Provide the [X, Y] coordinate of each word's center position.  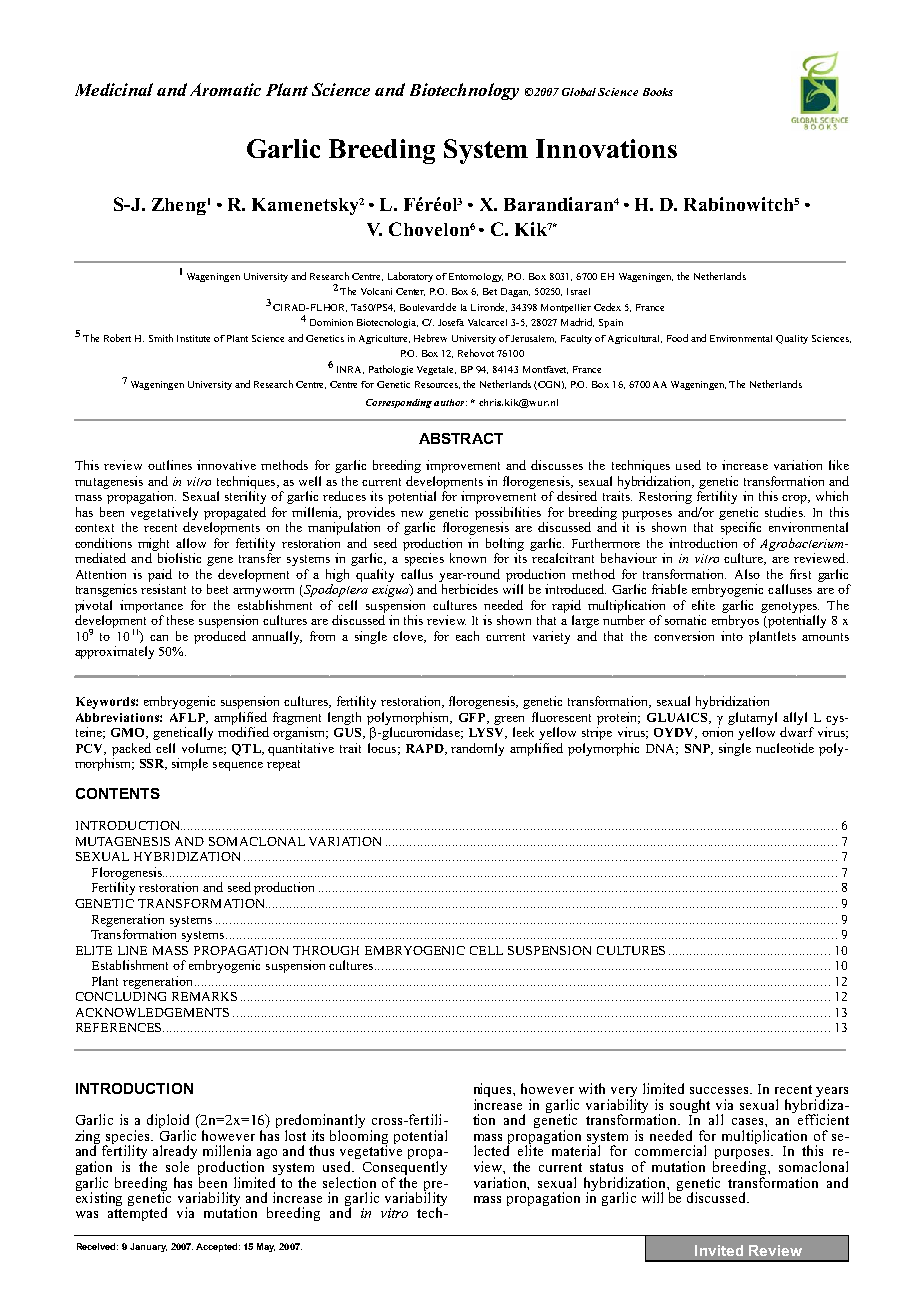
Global [579, 92]
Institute [193, 338]
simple [190, 764]
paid [160, 575]
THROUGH [326, 950]
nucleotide [785, 748]
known [468, 558]
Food [677, 338]
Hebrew [430, 338]
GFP [473, 718]
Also [747, 574]
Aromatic [225, 89]
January [148, 1247]
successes [720, 1090]
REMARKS [204, 996]
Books [658, 92]
